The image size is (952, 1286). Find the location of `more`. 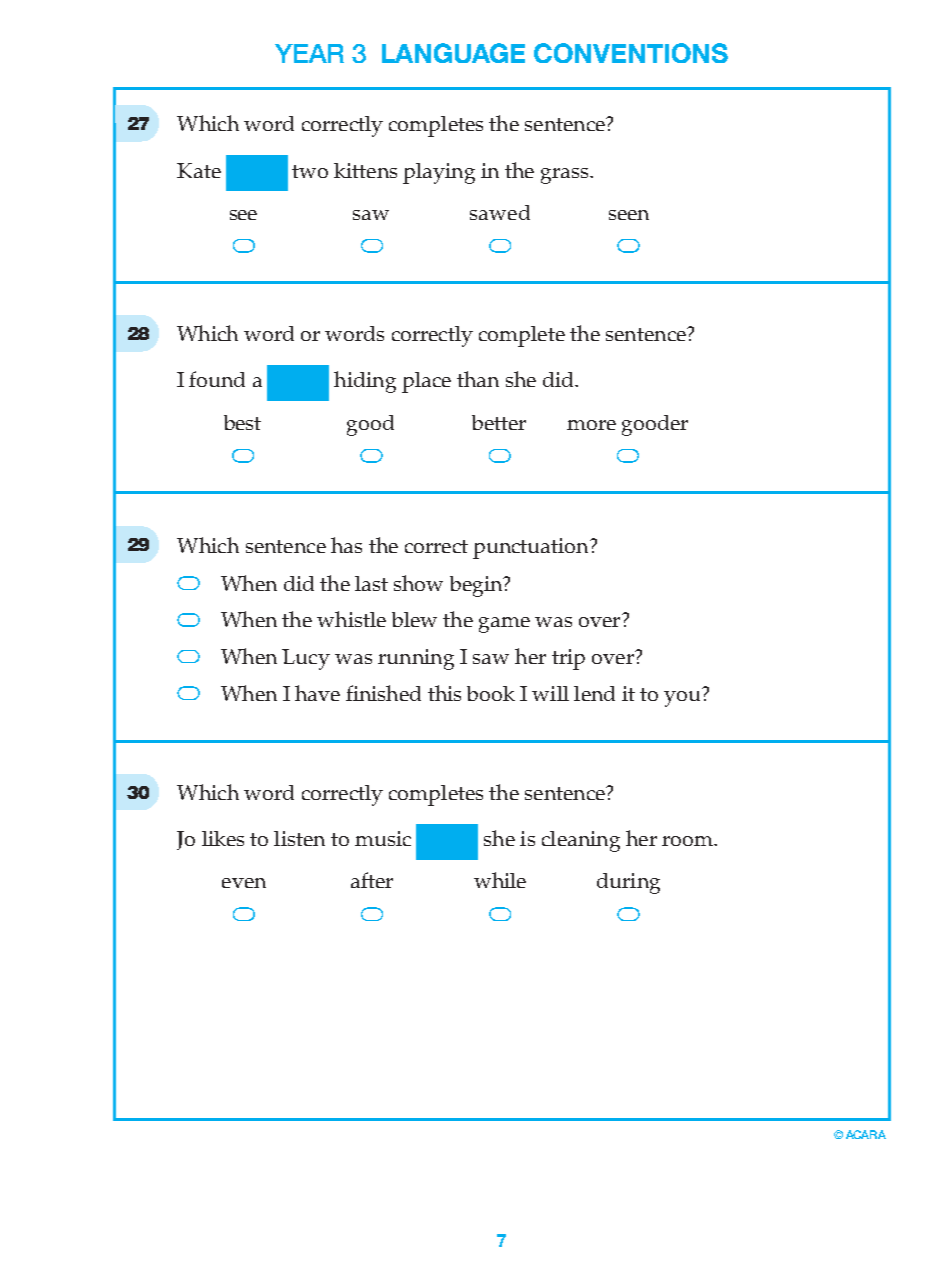

more is located at coordinates (591, 425).
